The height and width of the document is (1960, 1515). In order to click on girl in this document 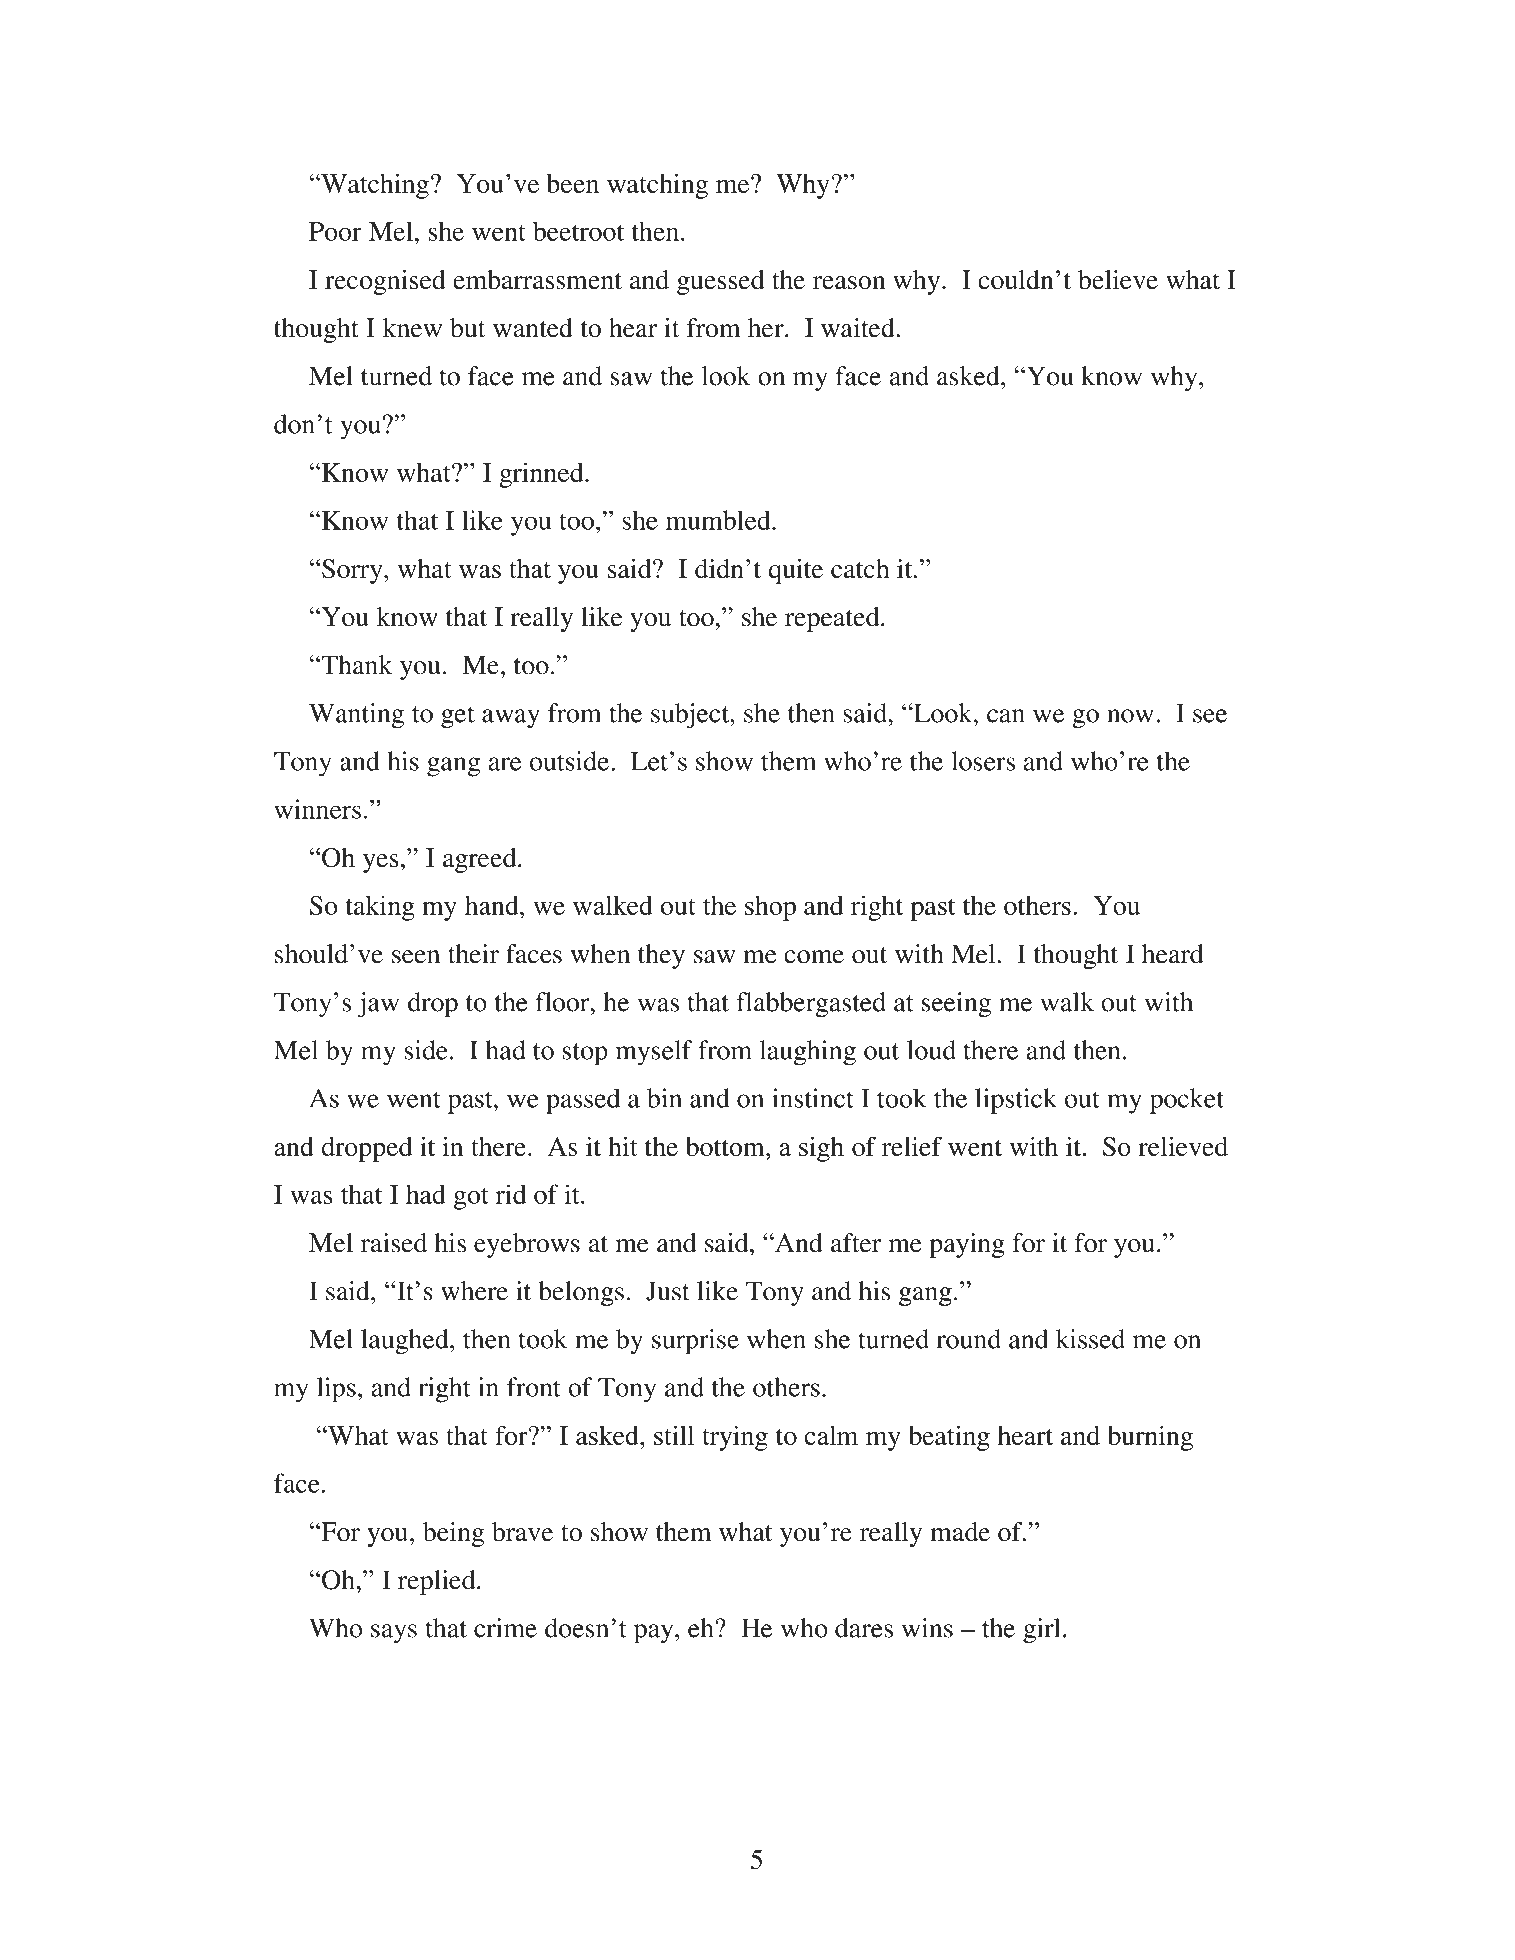, I will do `click(1041, 1631)`.
